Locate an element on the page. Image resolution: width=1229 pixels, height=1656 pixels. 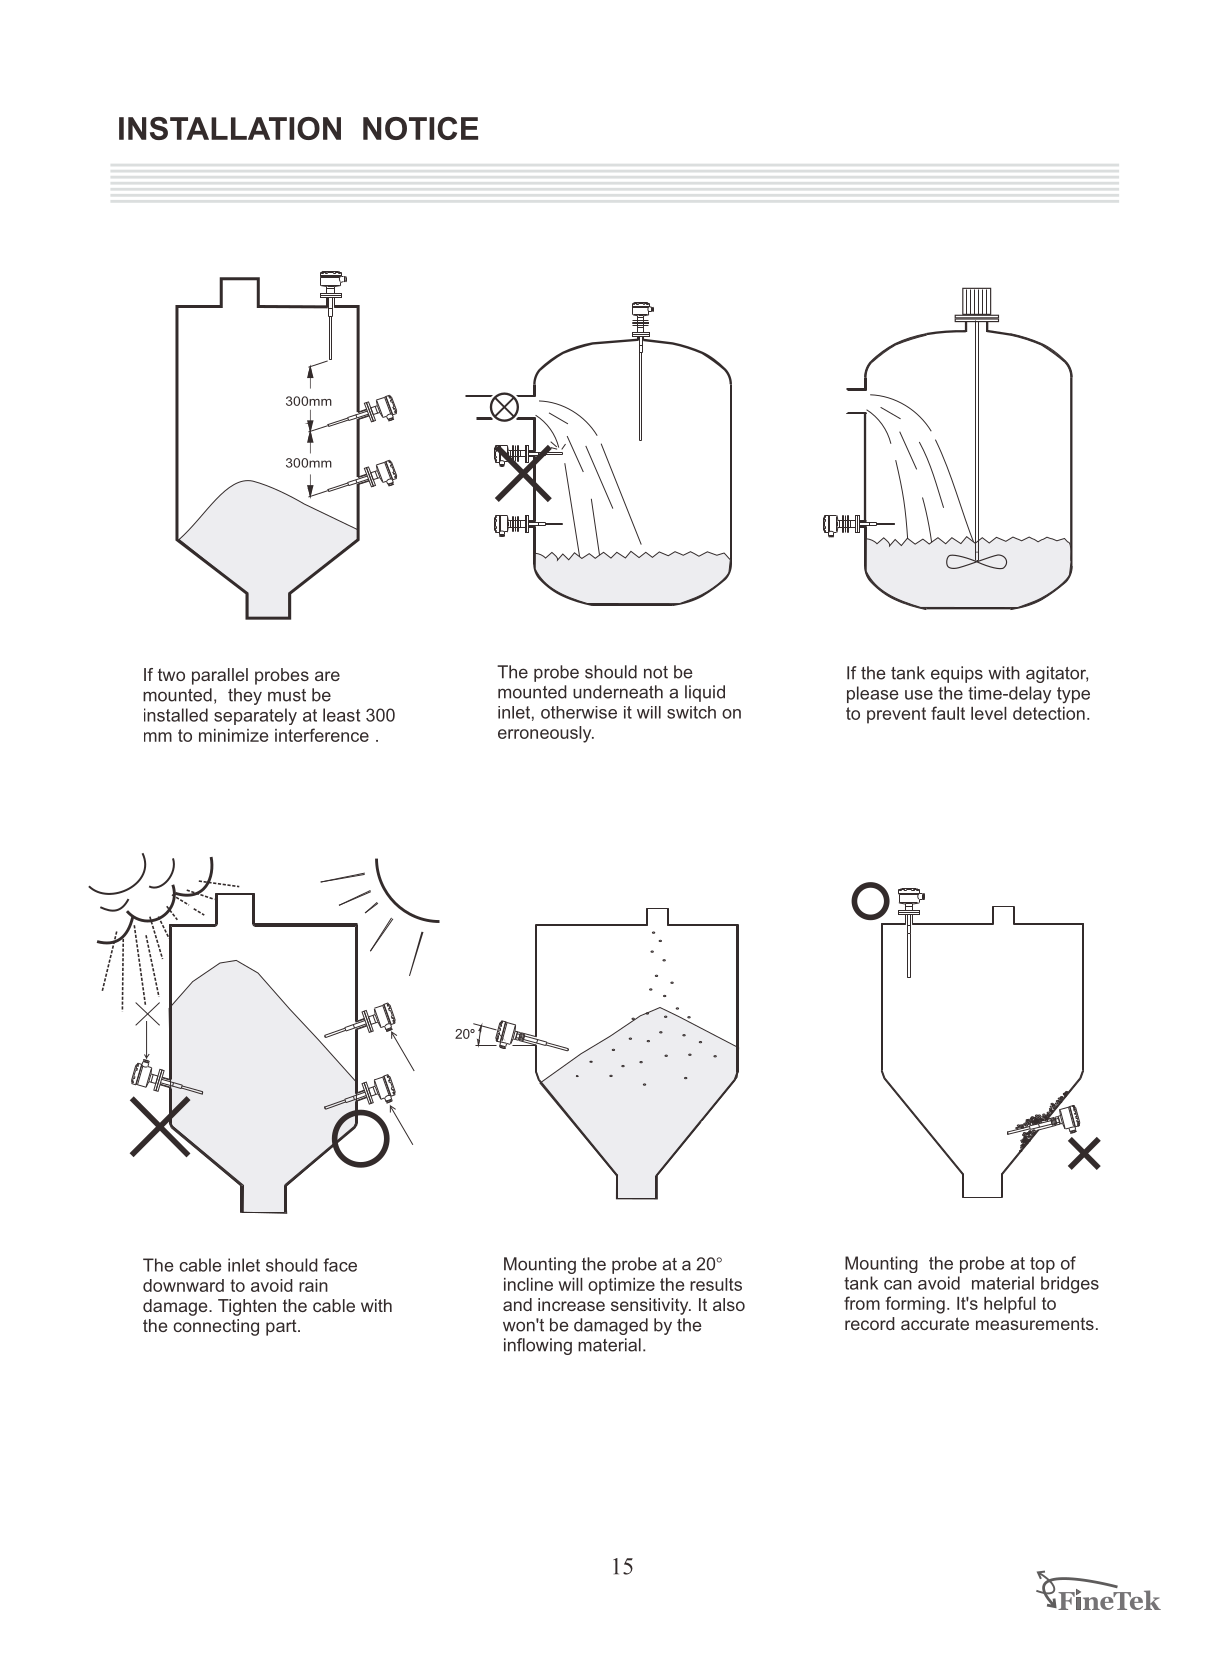
equips is located at coordinates (957, 674).
